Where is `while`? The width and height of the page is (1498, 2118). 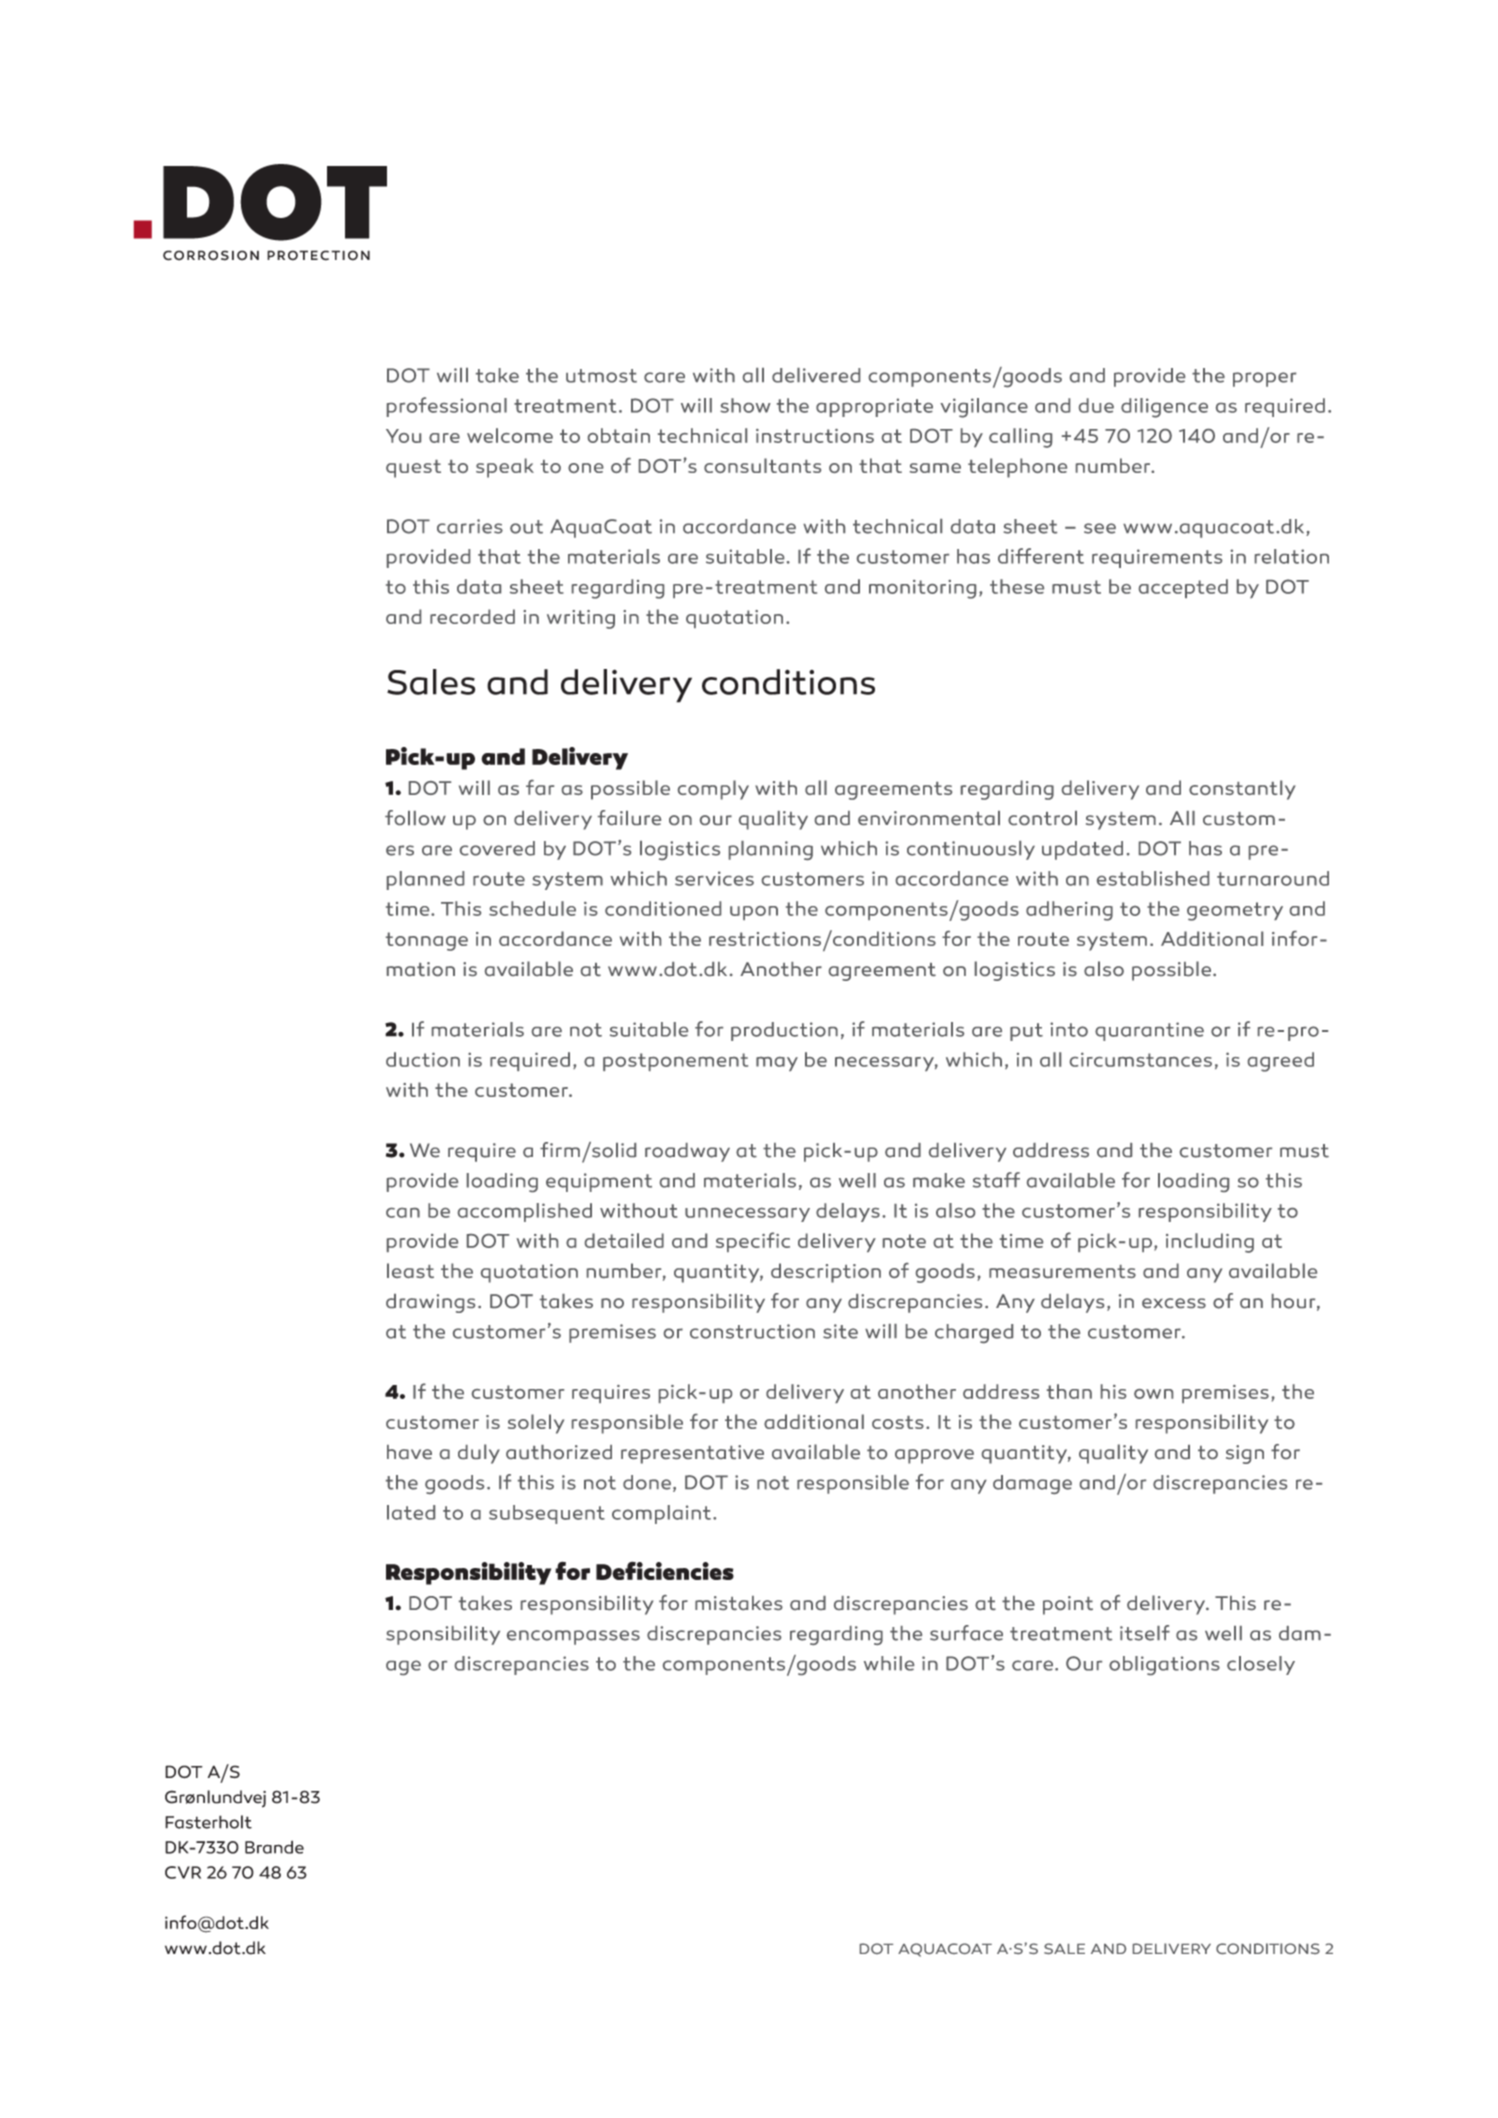
while is located at coordinates (889, 1663).
